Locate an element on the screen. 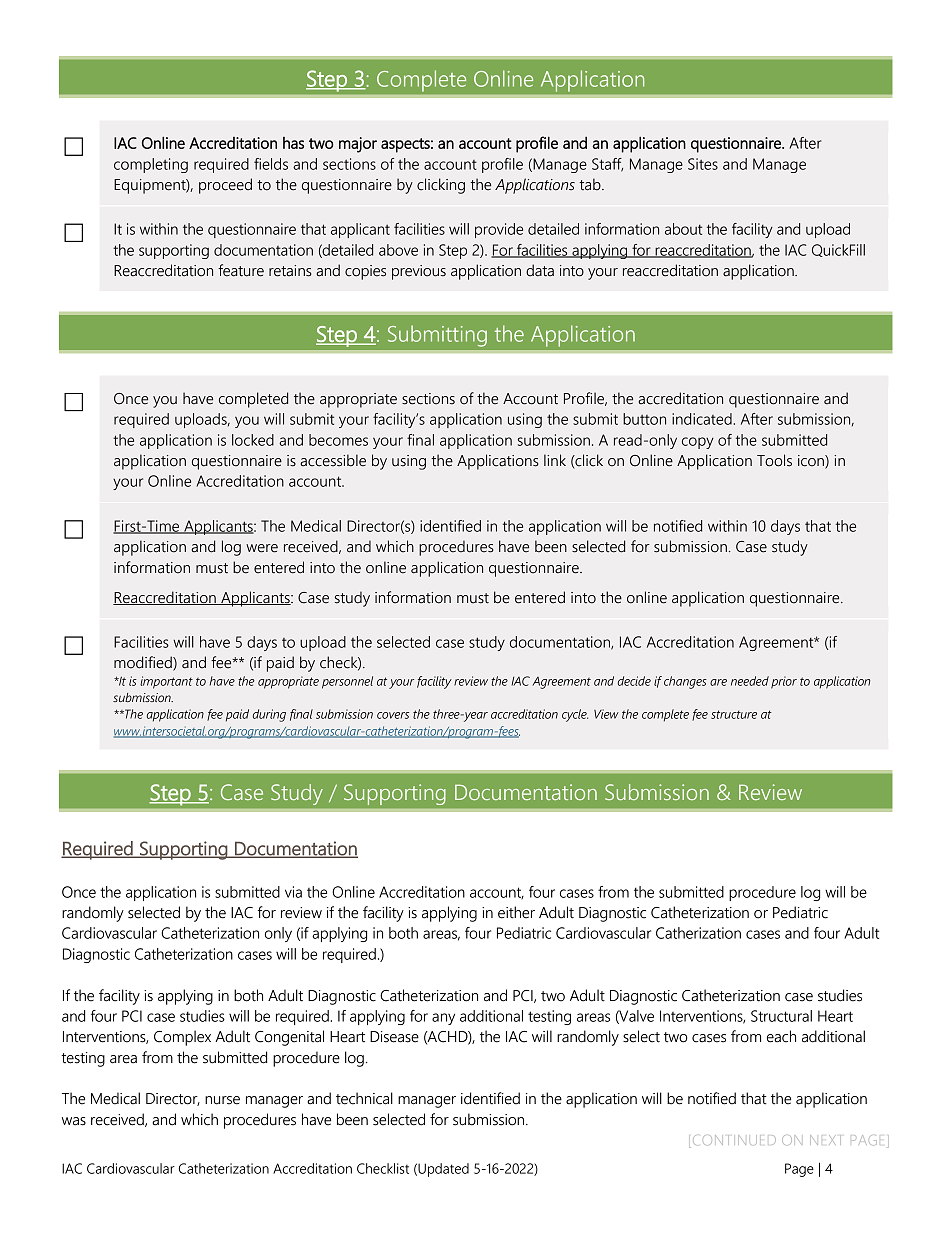 This screenshot has height=1233, width=952. completing is located at coordinates (151, 165).
